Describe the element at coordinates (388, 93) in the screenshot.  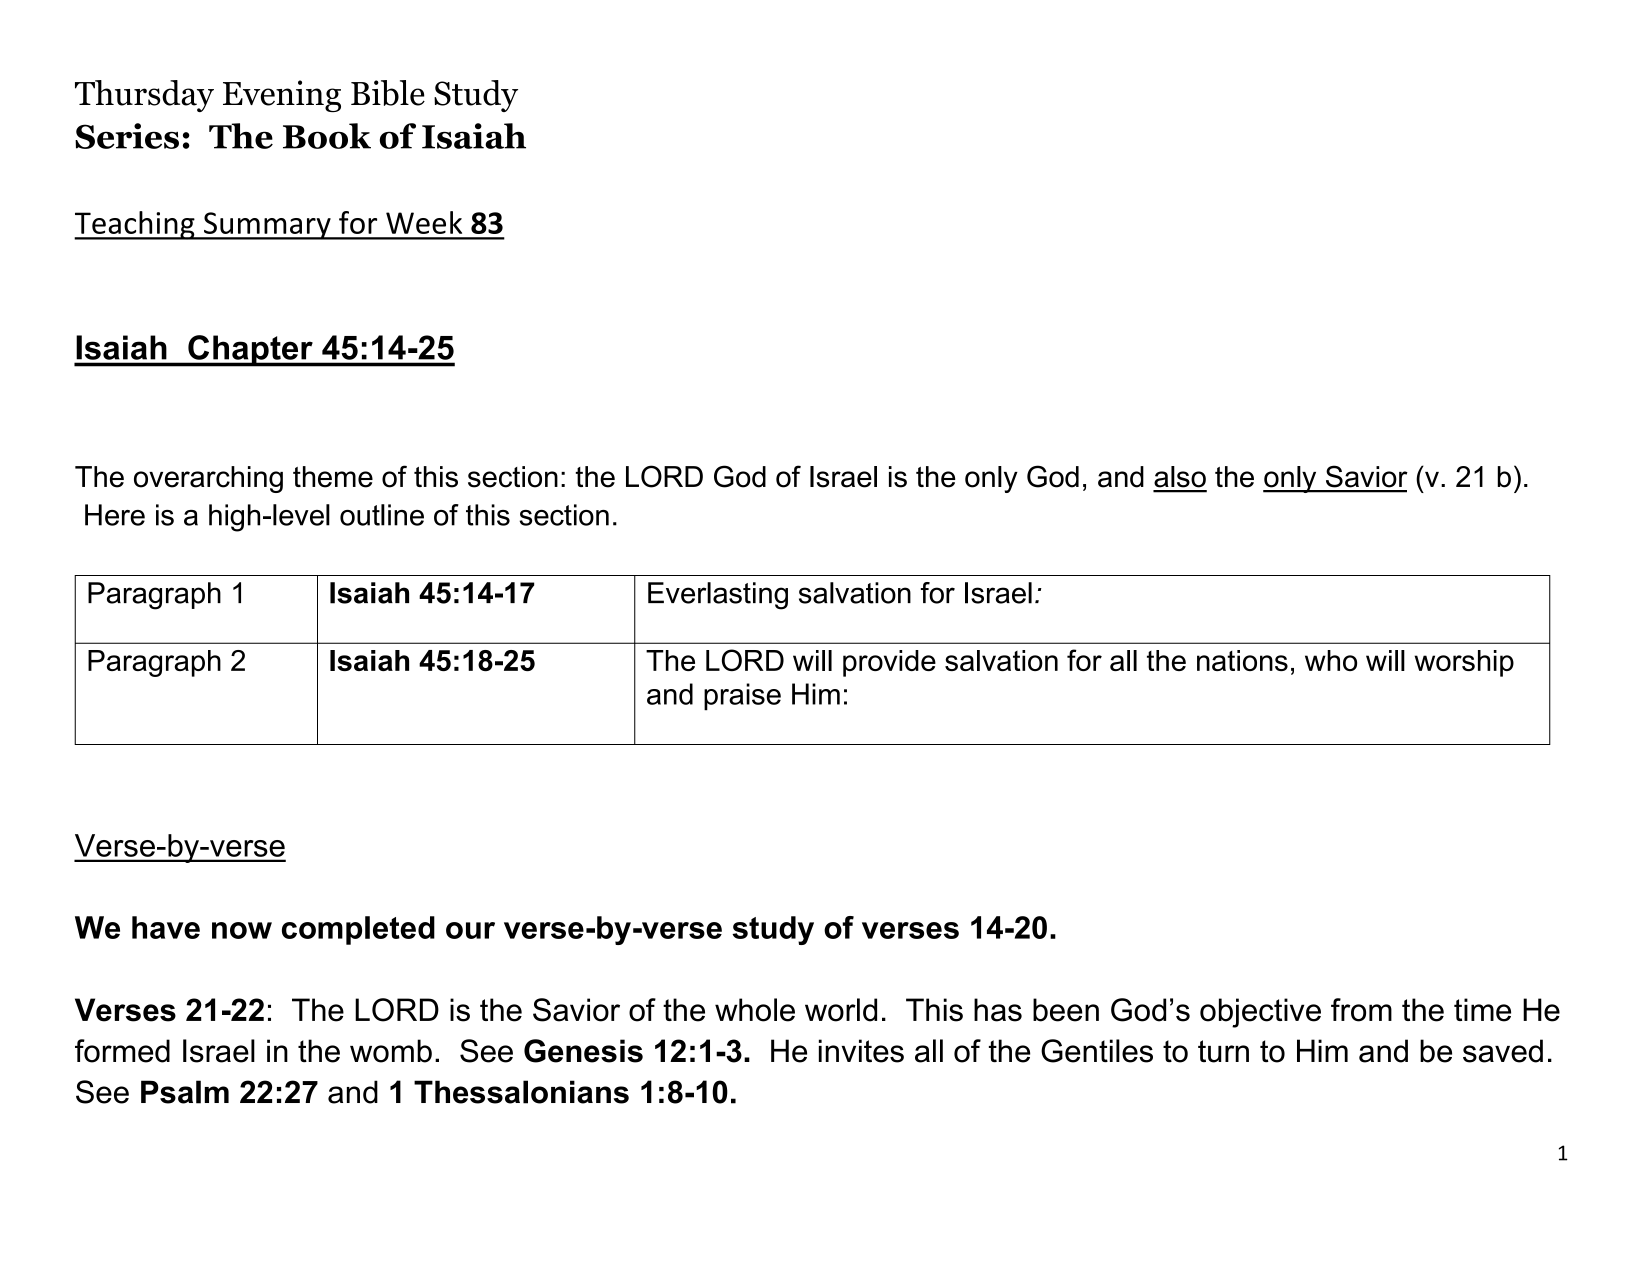
I see `Bible` at that location.
